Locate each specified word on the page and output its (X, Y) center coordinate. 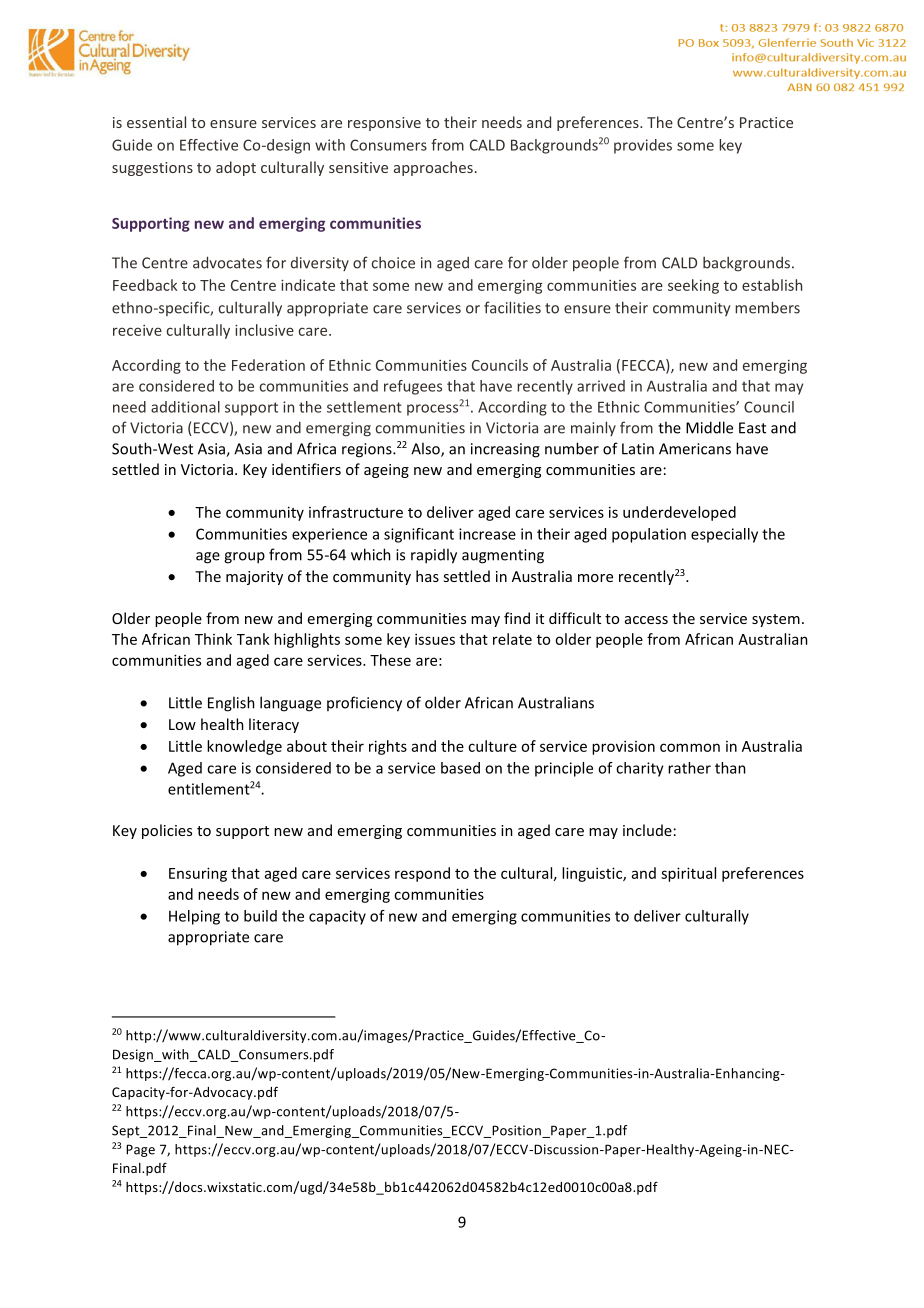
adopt (236, 168)
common (690, 747)
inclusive (264, 330)
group (244, 558)
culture (492, 746)
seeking (693, 286)
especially (724, 535)
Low (182, 724)
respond (422, 874)
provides (643, 146)
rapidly (434, 556)
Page (140, 1150)
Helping (194, 917)
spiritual (688, 874)
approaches (433, 168)
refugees (413, 387)
